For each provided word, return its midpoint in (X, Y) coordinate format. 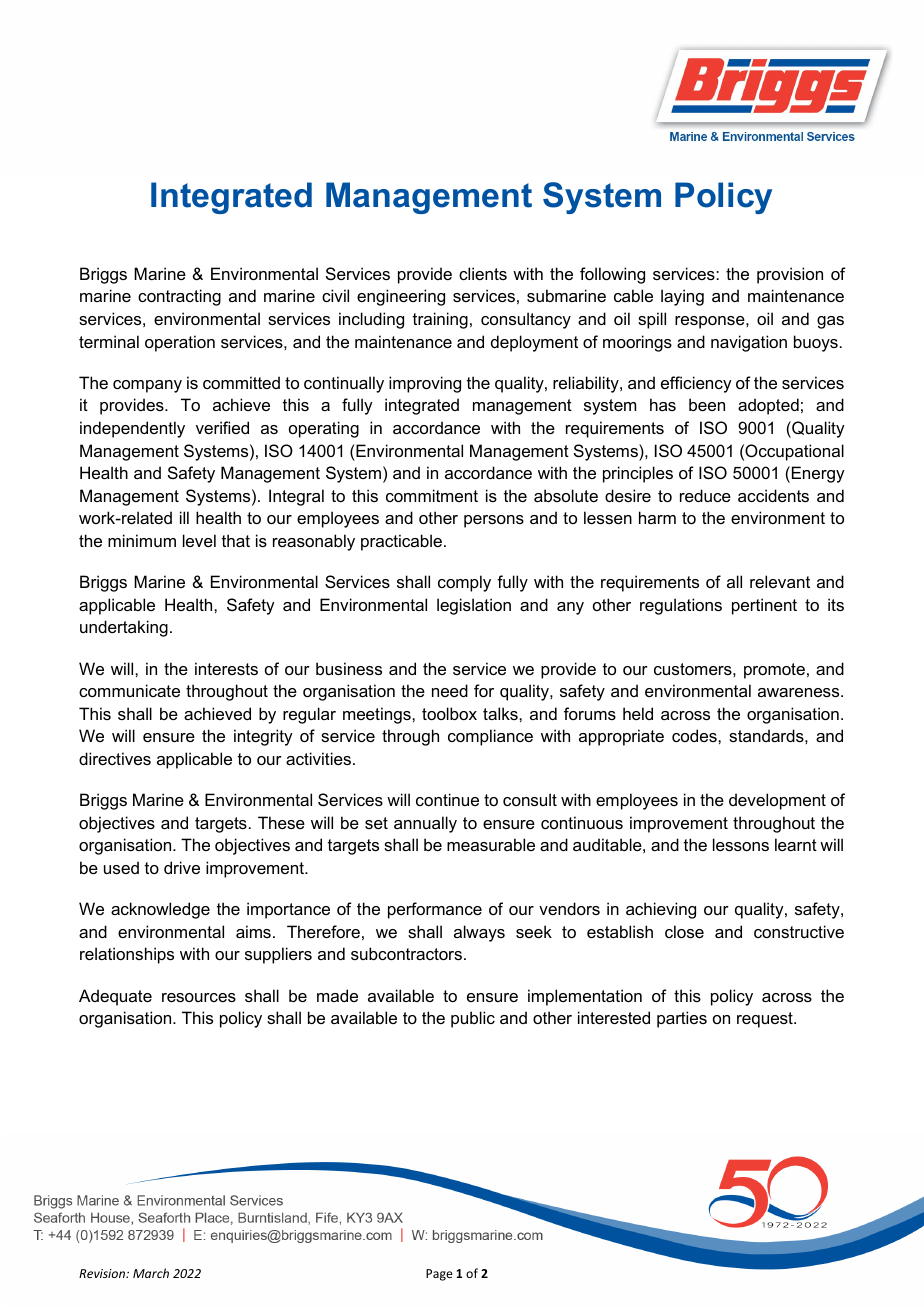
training (440, 320)
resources (199, 997)
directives (115, 758)
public (473, 1019)
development (777, 801)
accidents (773, 495)
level (199, 540)
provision (790, 275)
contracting (179, 297)
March (151, 1273)
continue (447, 799)
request (766, 1020)
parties (682, 1019)
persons (494, 521)
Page (439, 1275)
